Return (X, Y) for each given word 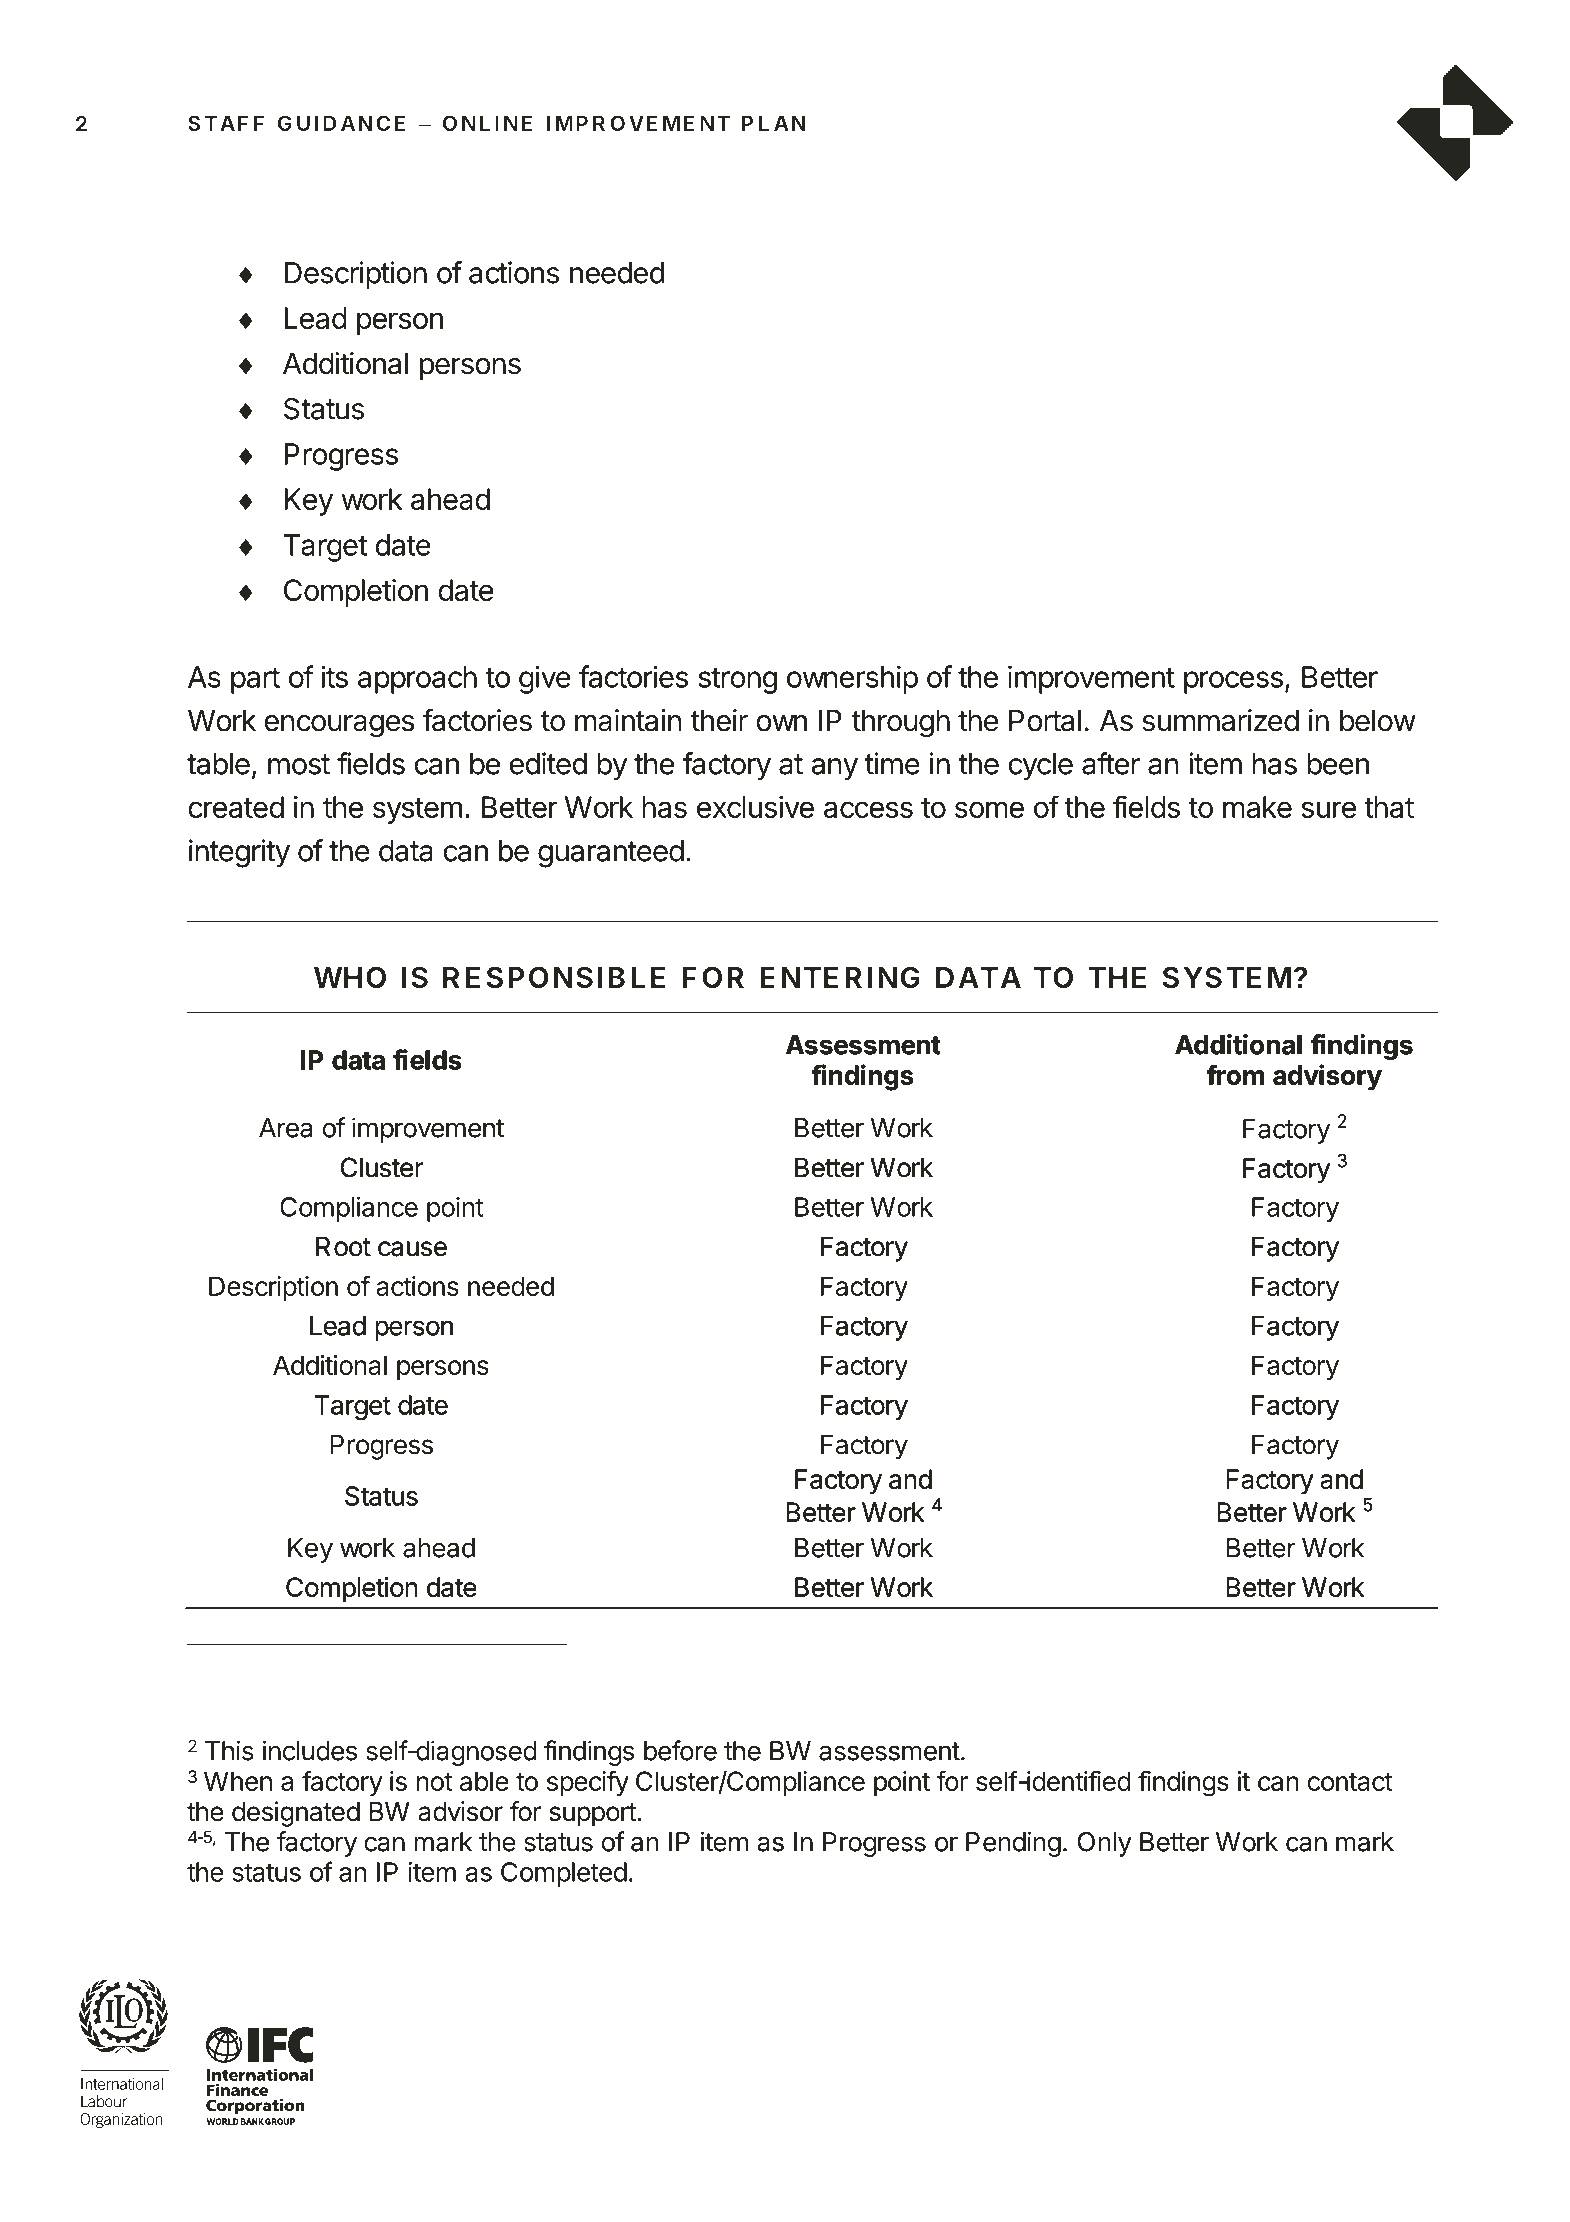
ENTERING (840, 977)
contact (1350, 1782)
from (1235, 1075)
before (680, 1750)
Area (285, 1128)
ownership (852, 679)
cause (412, 1249)
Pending (1013, 1844)
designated (296, 1814)
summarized (1220, 720)
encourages (339, 726)
